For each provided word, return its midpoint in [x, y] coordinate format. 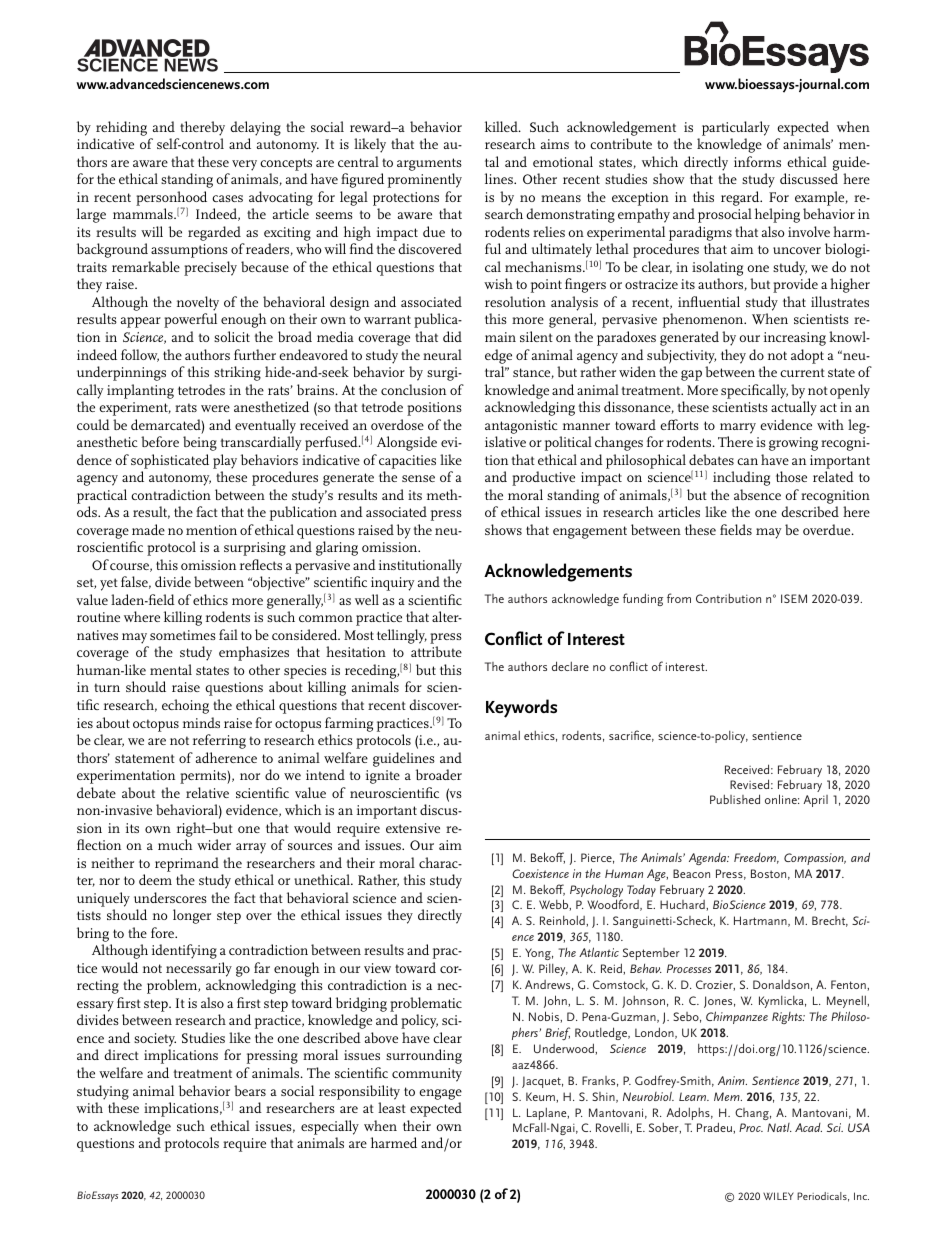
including [741, 478]
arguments [429, 164]
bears [250, 1090]
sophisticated [170, 461]
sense [418, 478]
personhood [171, 199]
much [175, 844]
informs [757, 161]
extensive [413, 828]
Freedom [756, 858]
